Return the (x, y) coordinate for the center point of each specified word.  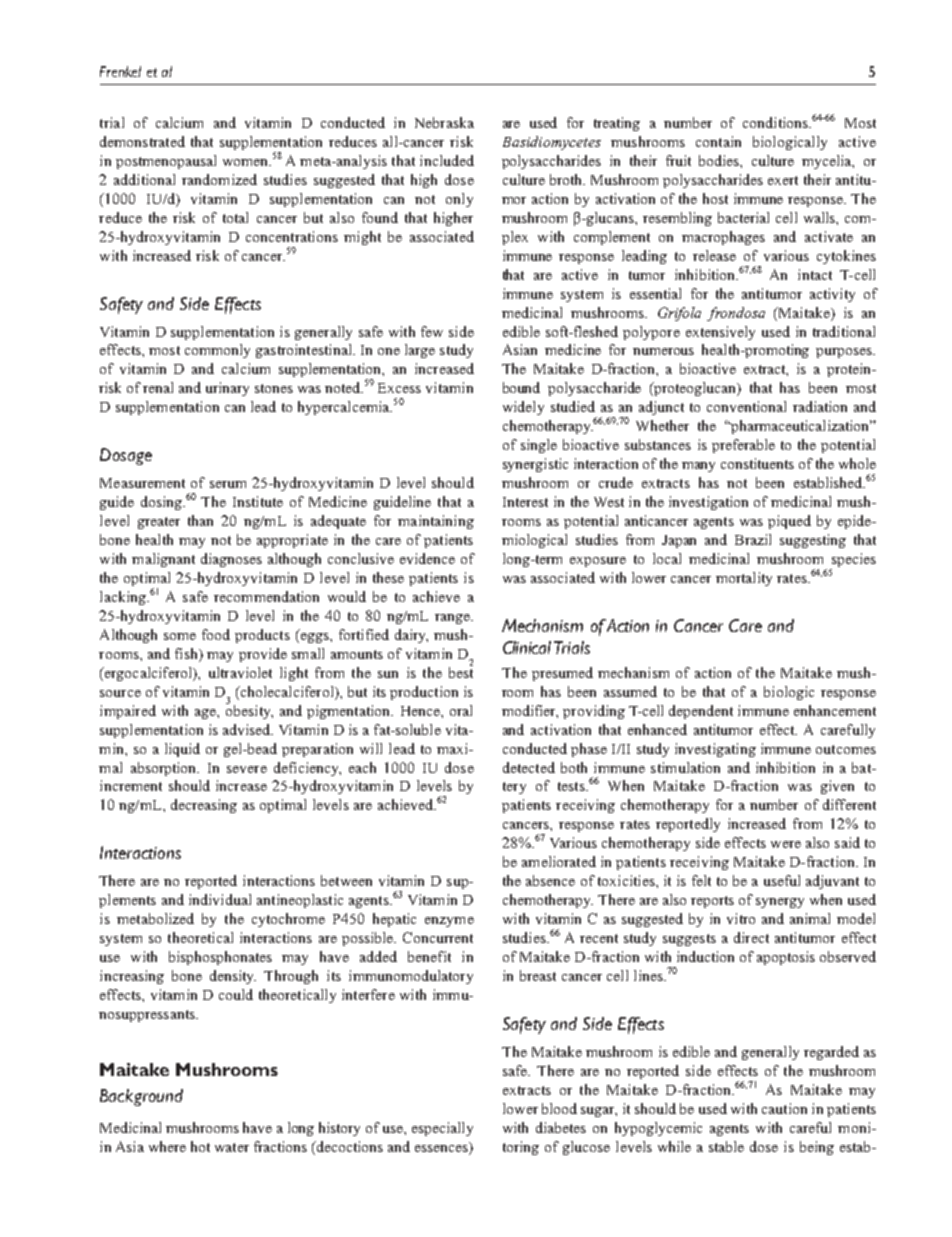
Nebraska (444, 122)
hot (200, 1146)
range (453, 619)
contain (718, 141)
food (216, 634)
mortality (744, 579)
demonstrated (142, 141)
